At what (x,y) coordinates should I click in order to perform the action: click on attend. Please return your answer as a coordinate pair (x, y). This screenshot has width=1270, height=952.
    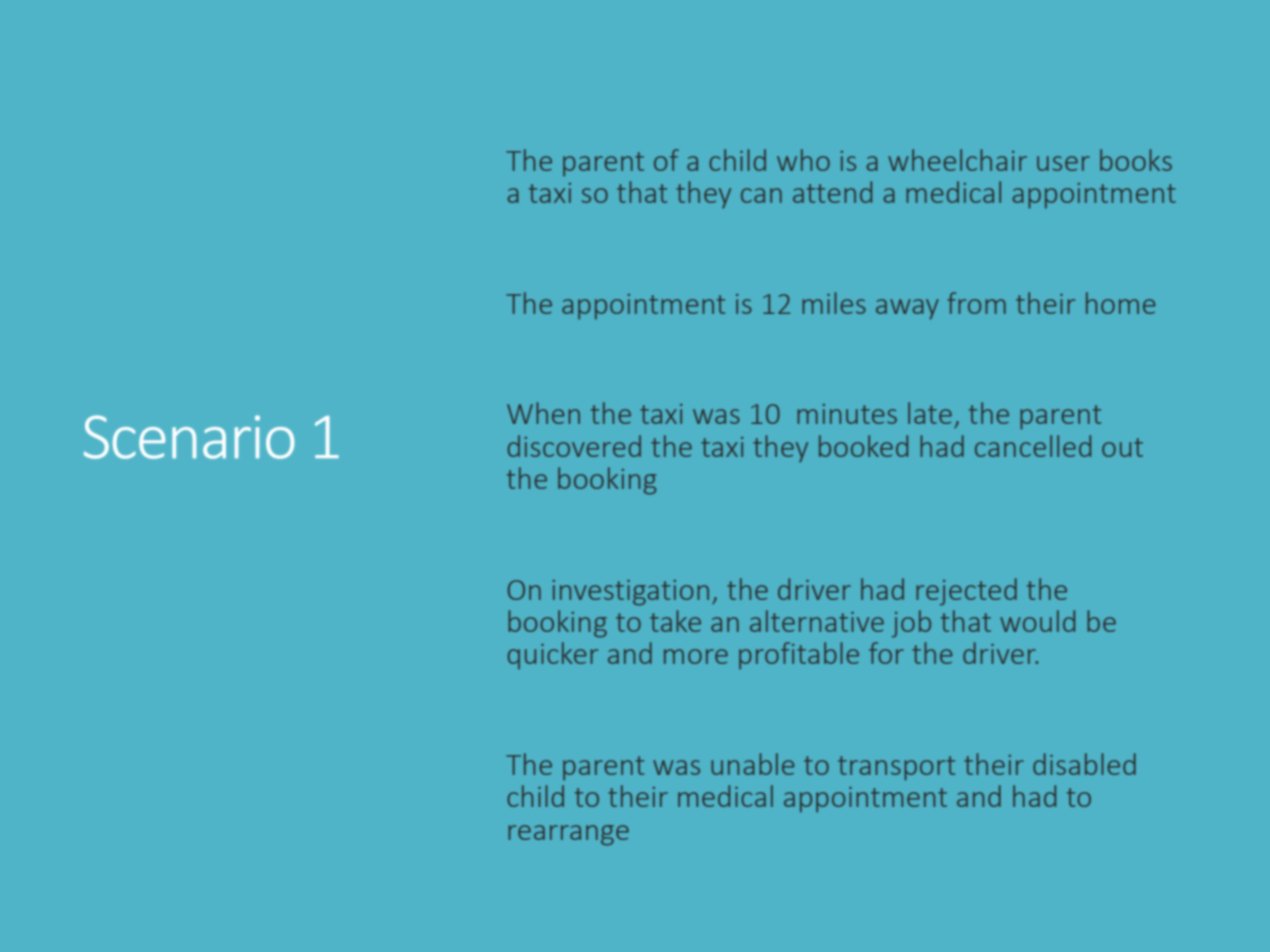
    Looking at the image, I should click on (832, 192).
